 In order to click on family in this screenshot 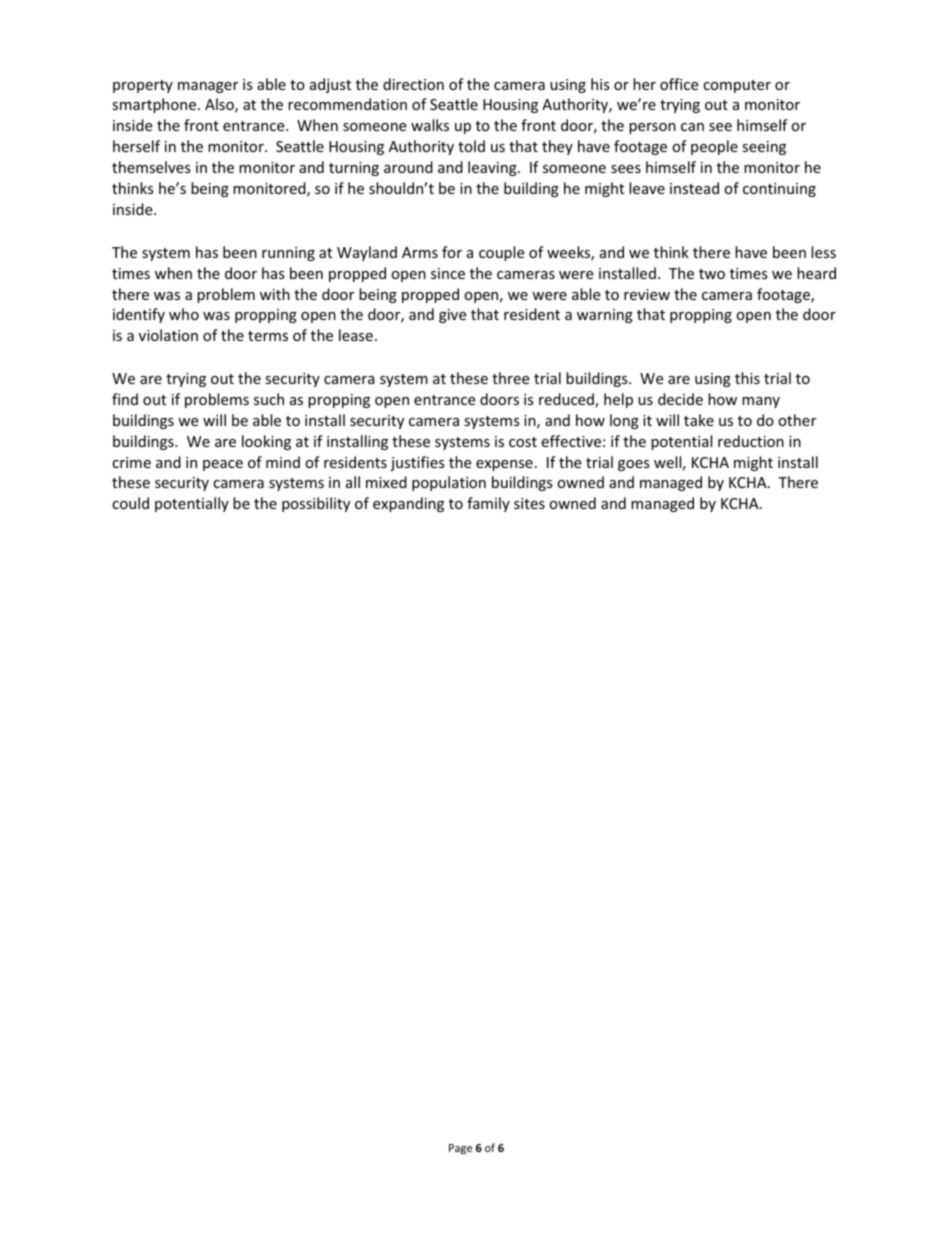, I will do `click(488, 504)`.
